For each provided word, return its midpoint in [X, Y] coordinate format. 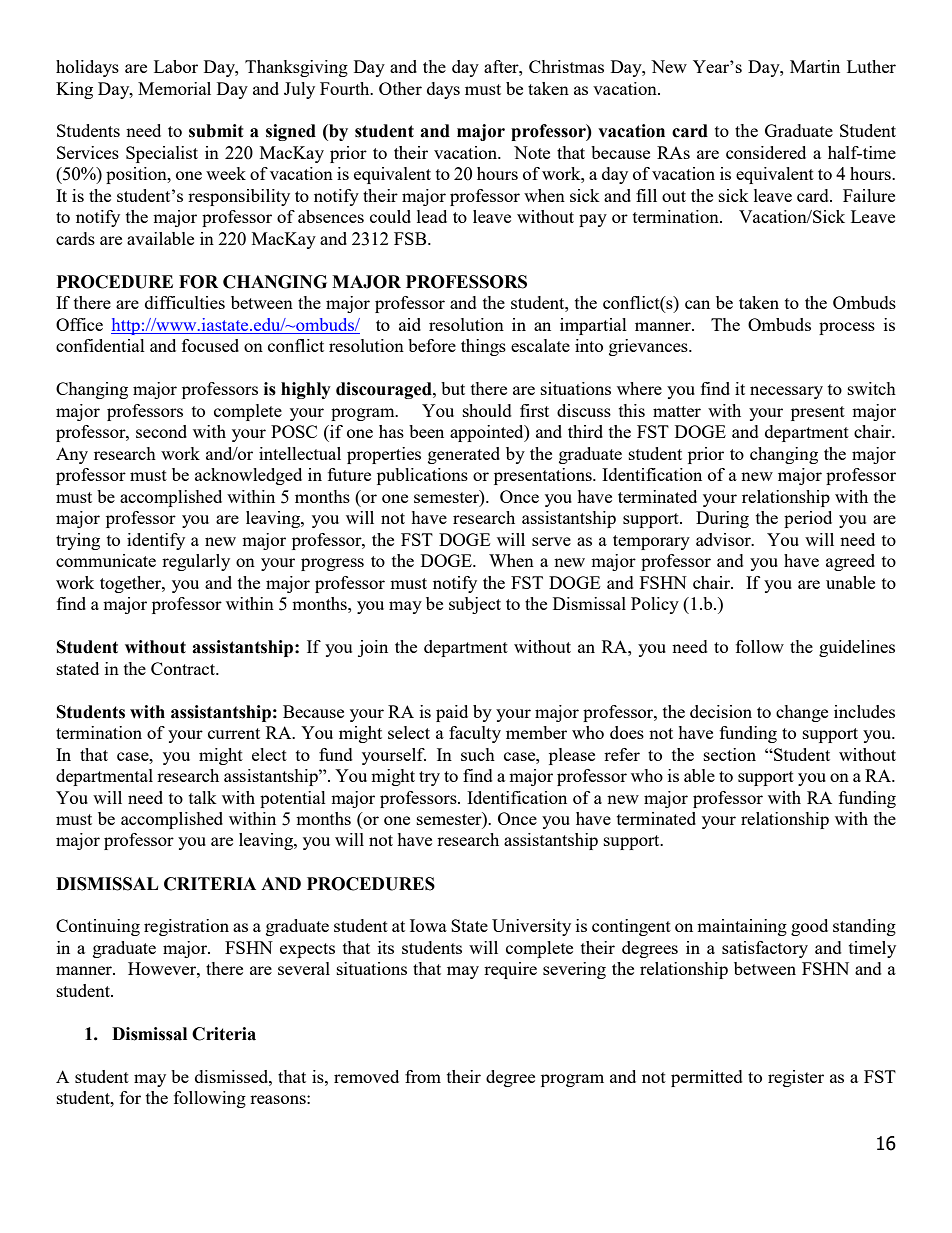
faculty [475, 734]
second [161, 431]
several [304, 968]
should [487, 410]
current [234, 733]
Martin [815, 66]
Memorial [174, 88]
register [796, 1078]
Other [400, 88]
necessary [786, 392]
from [423, 1076]
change [802, 713]
